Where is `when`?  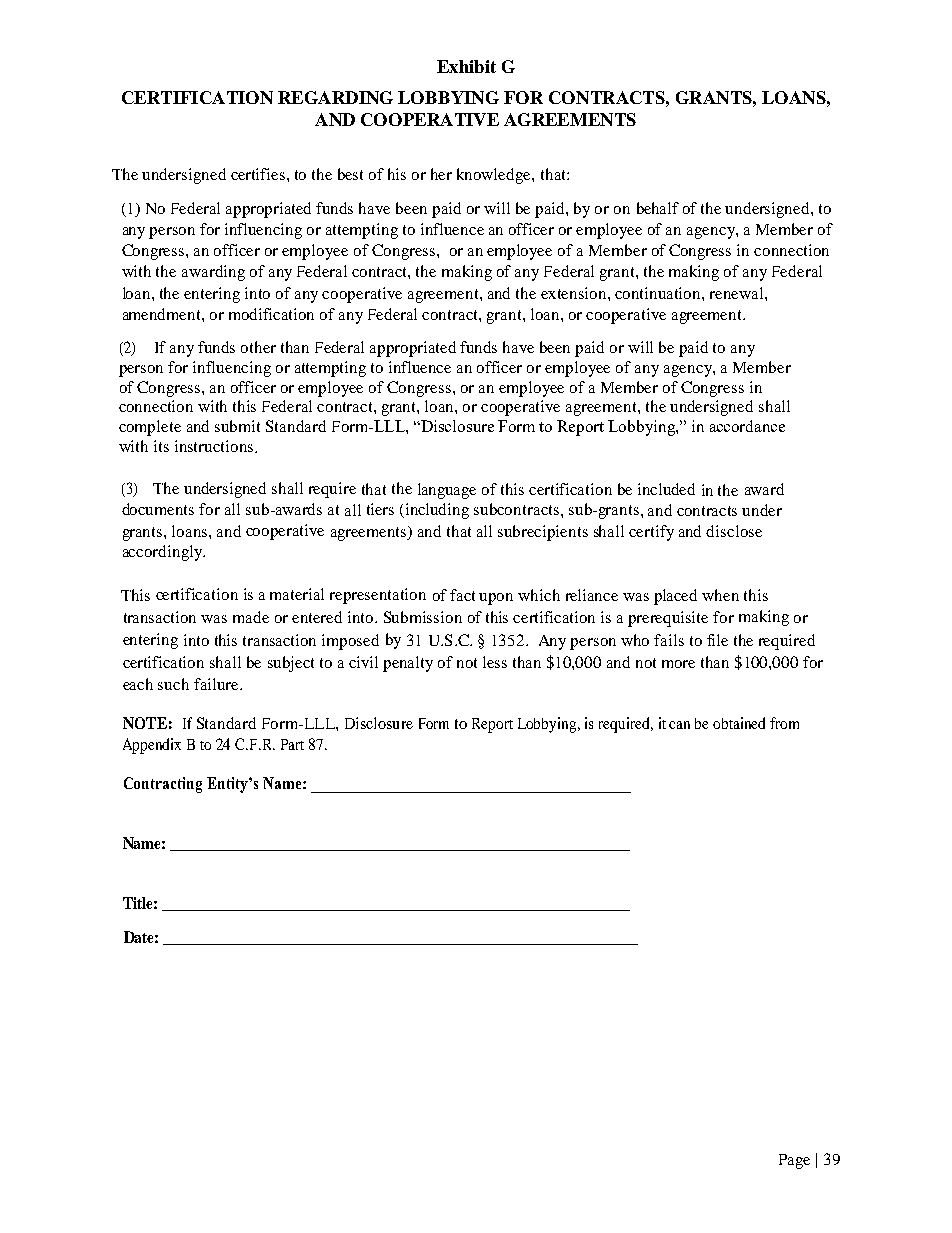
when is located at coordinates (720, 595).
